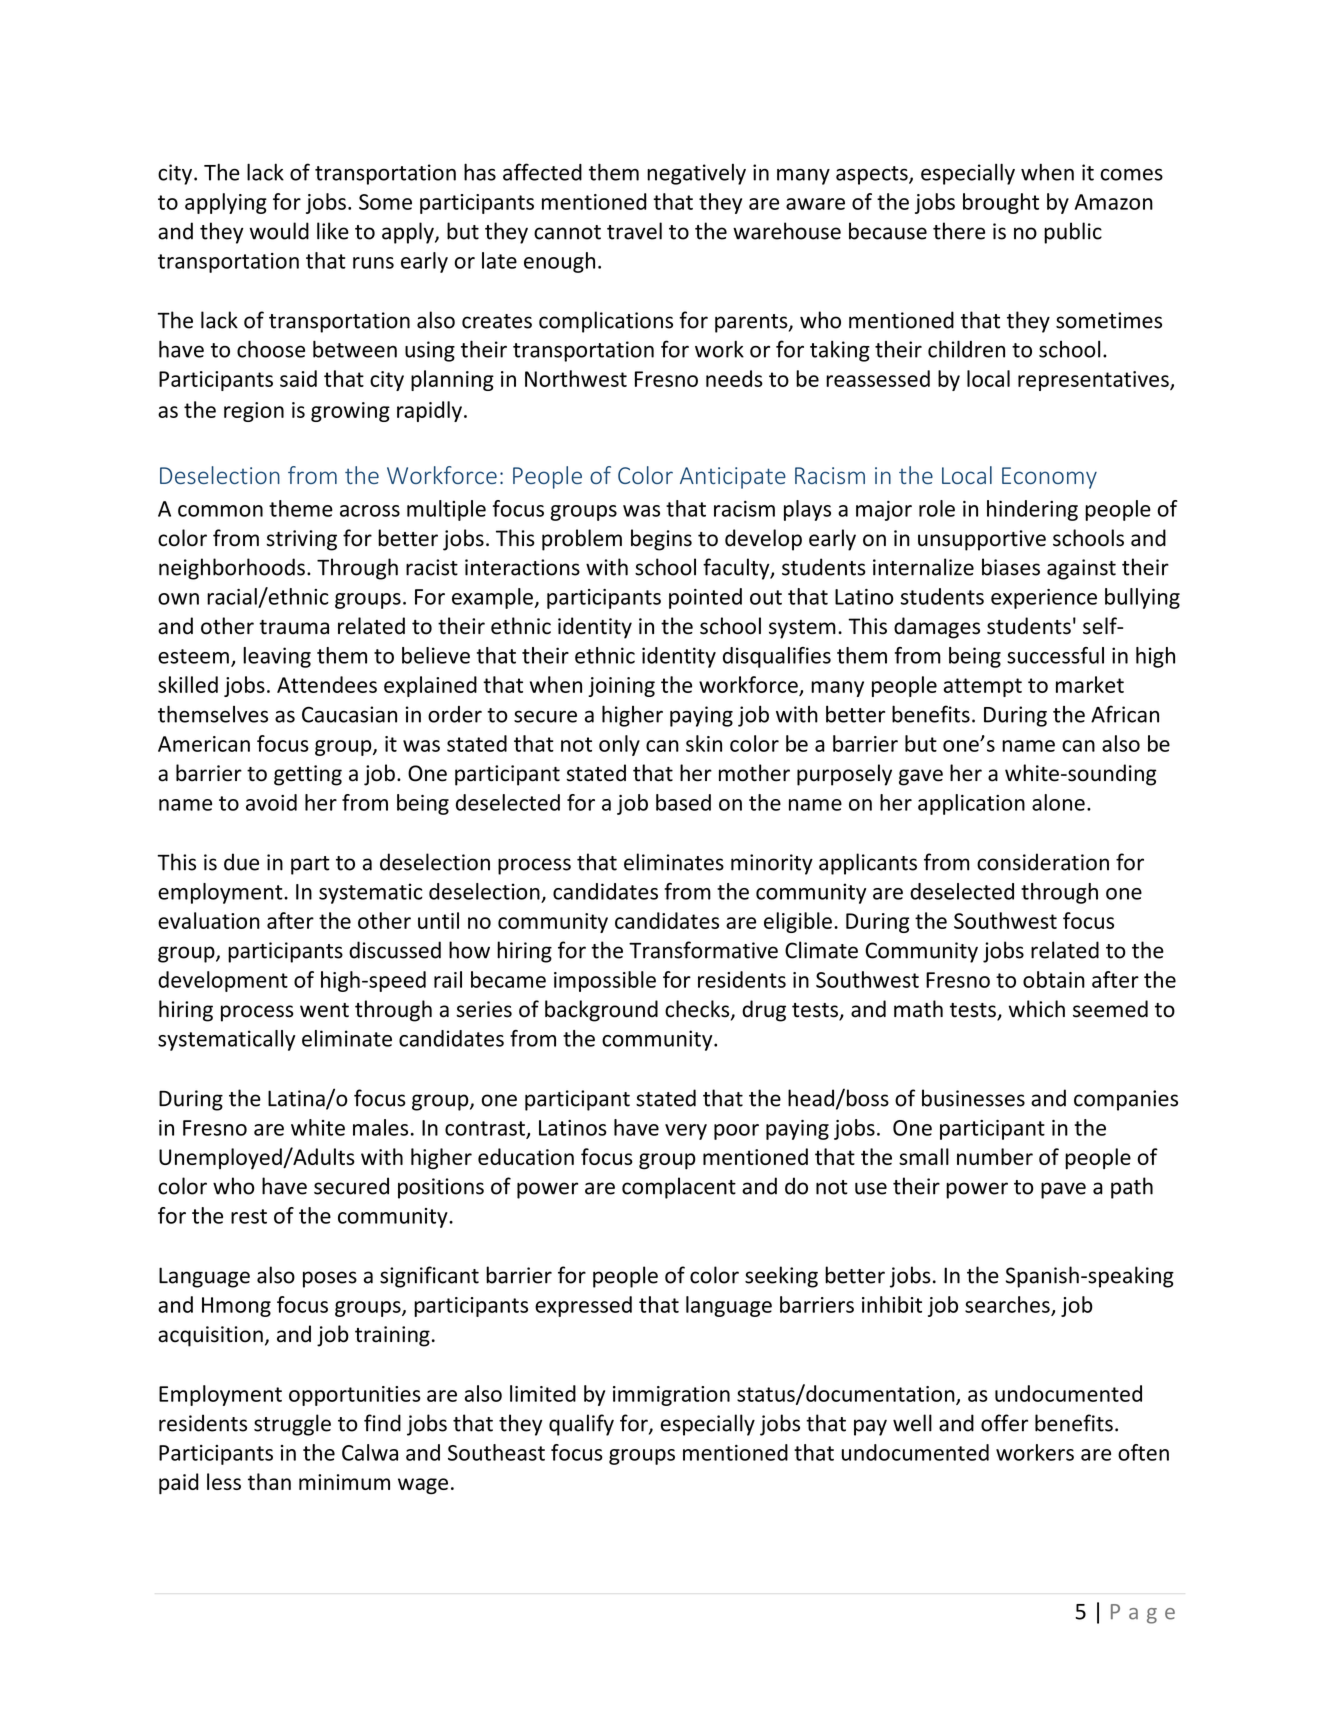 This screenshot has height=1734, width=1340. I want to click on brought, so click(1001, 203).
